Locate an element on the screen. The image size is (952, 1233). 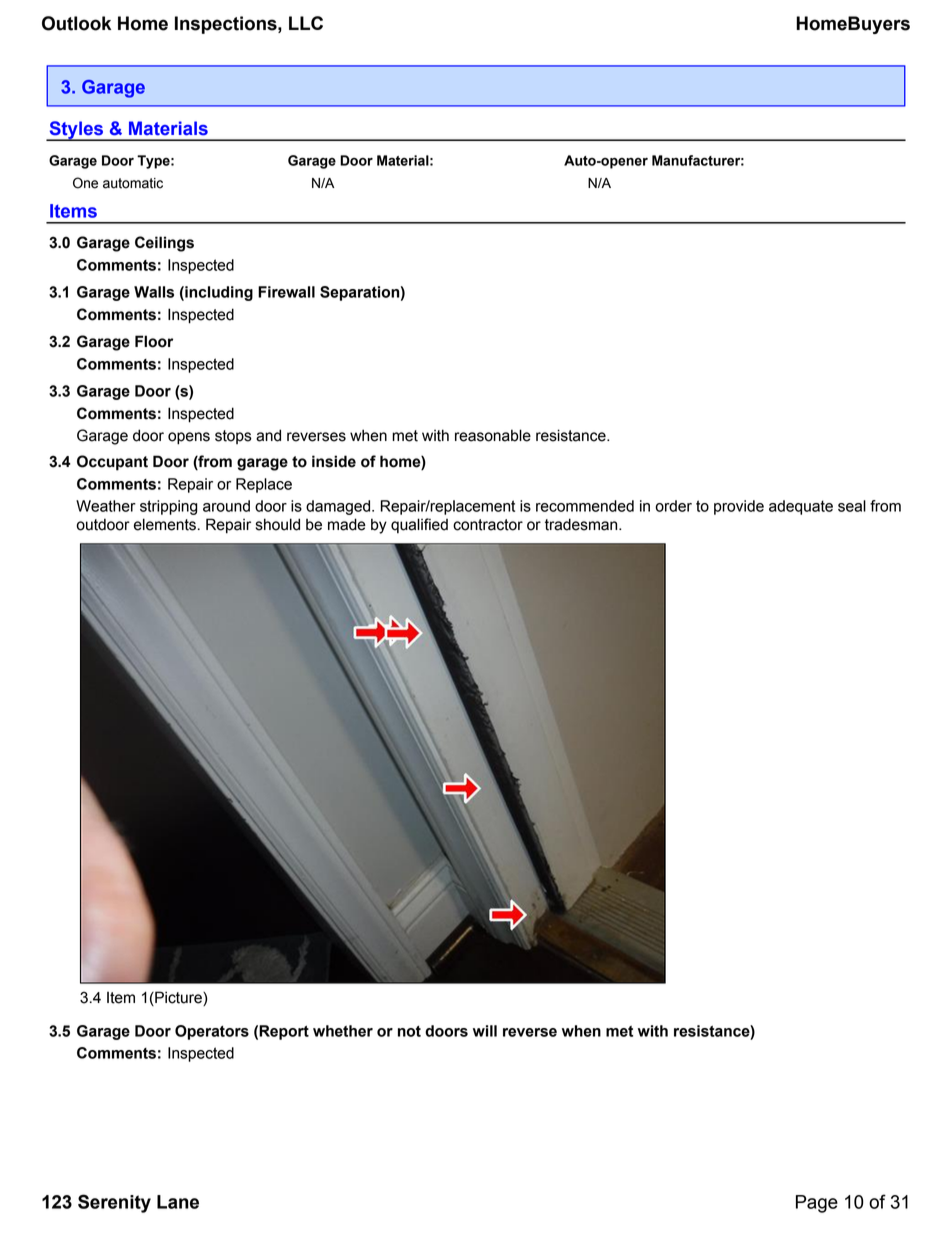
contractor is located at coordinates (488, 525).
